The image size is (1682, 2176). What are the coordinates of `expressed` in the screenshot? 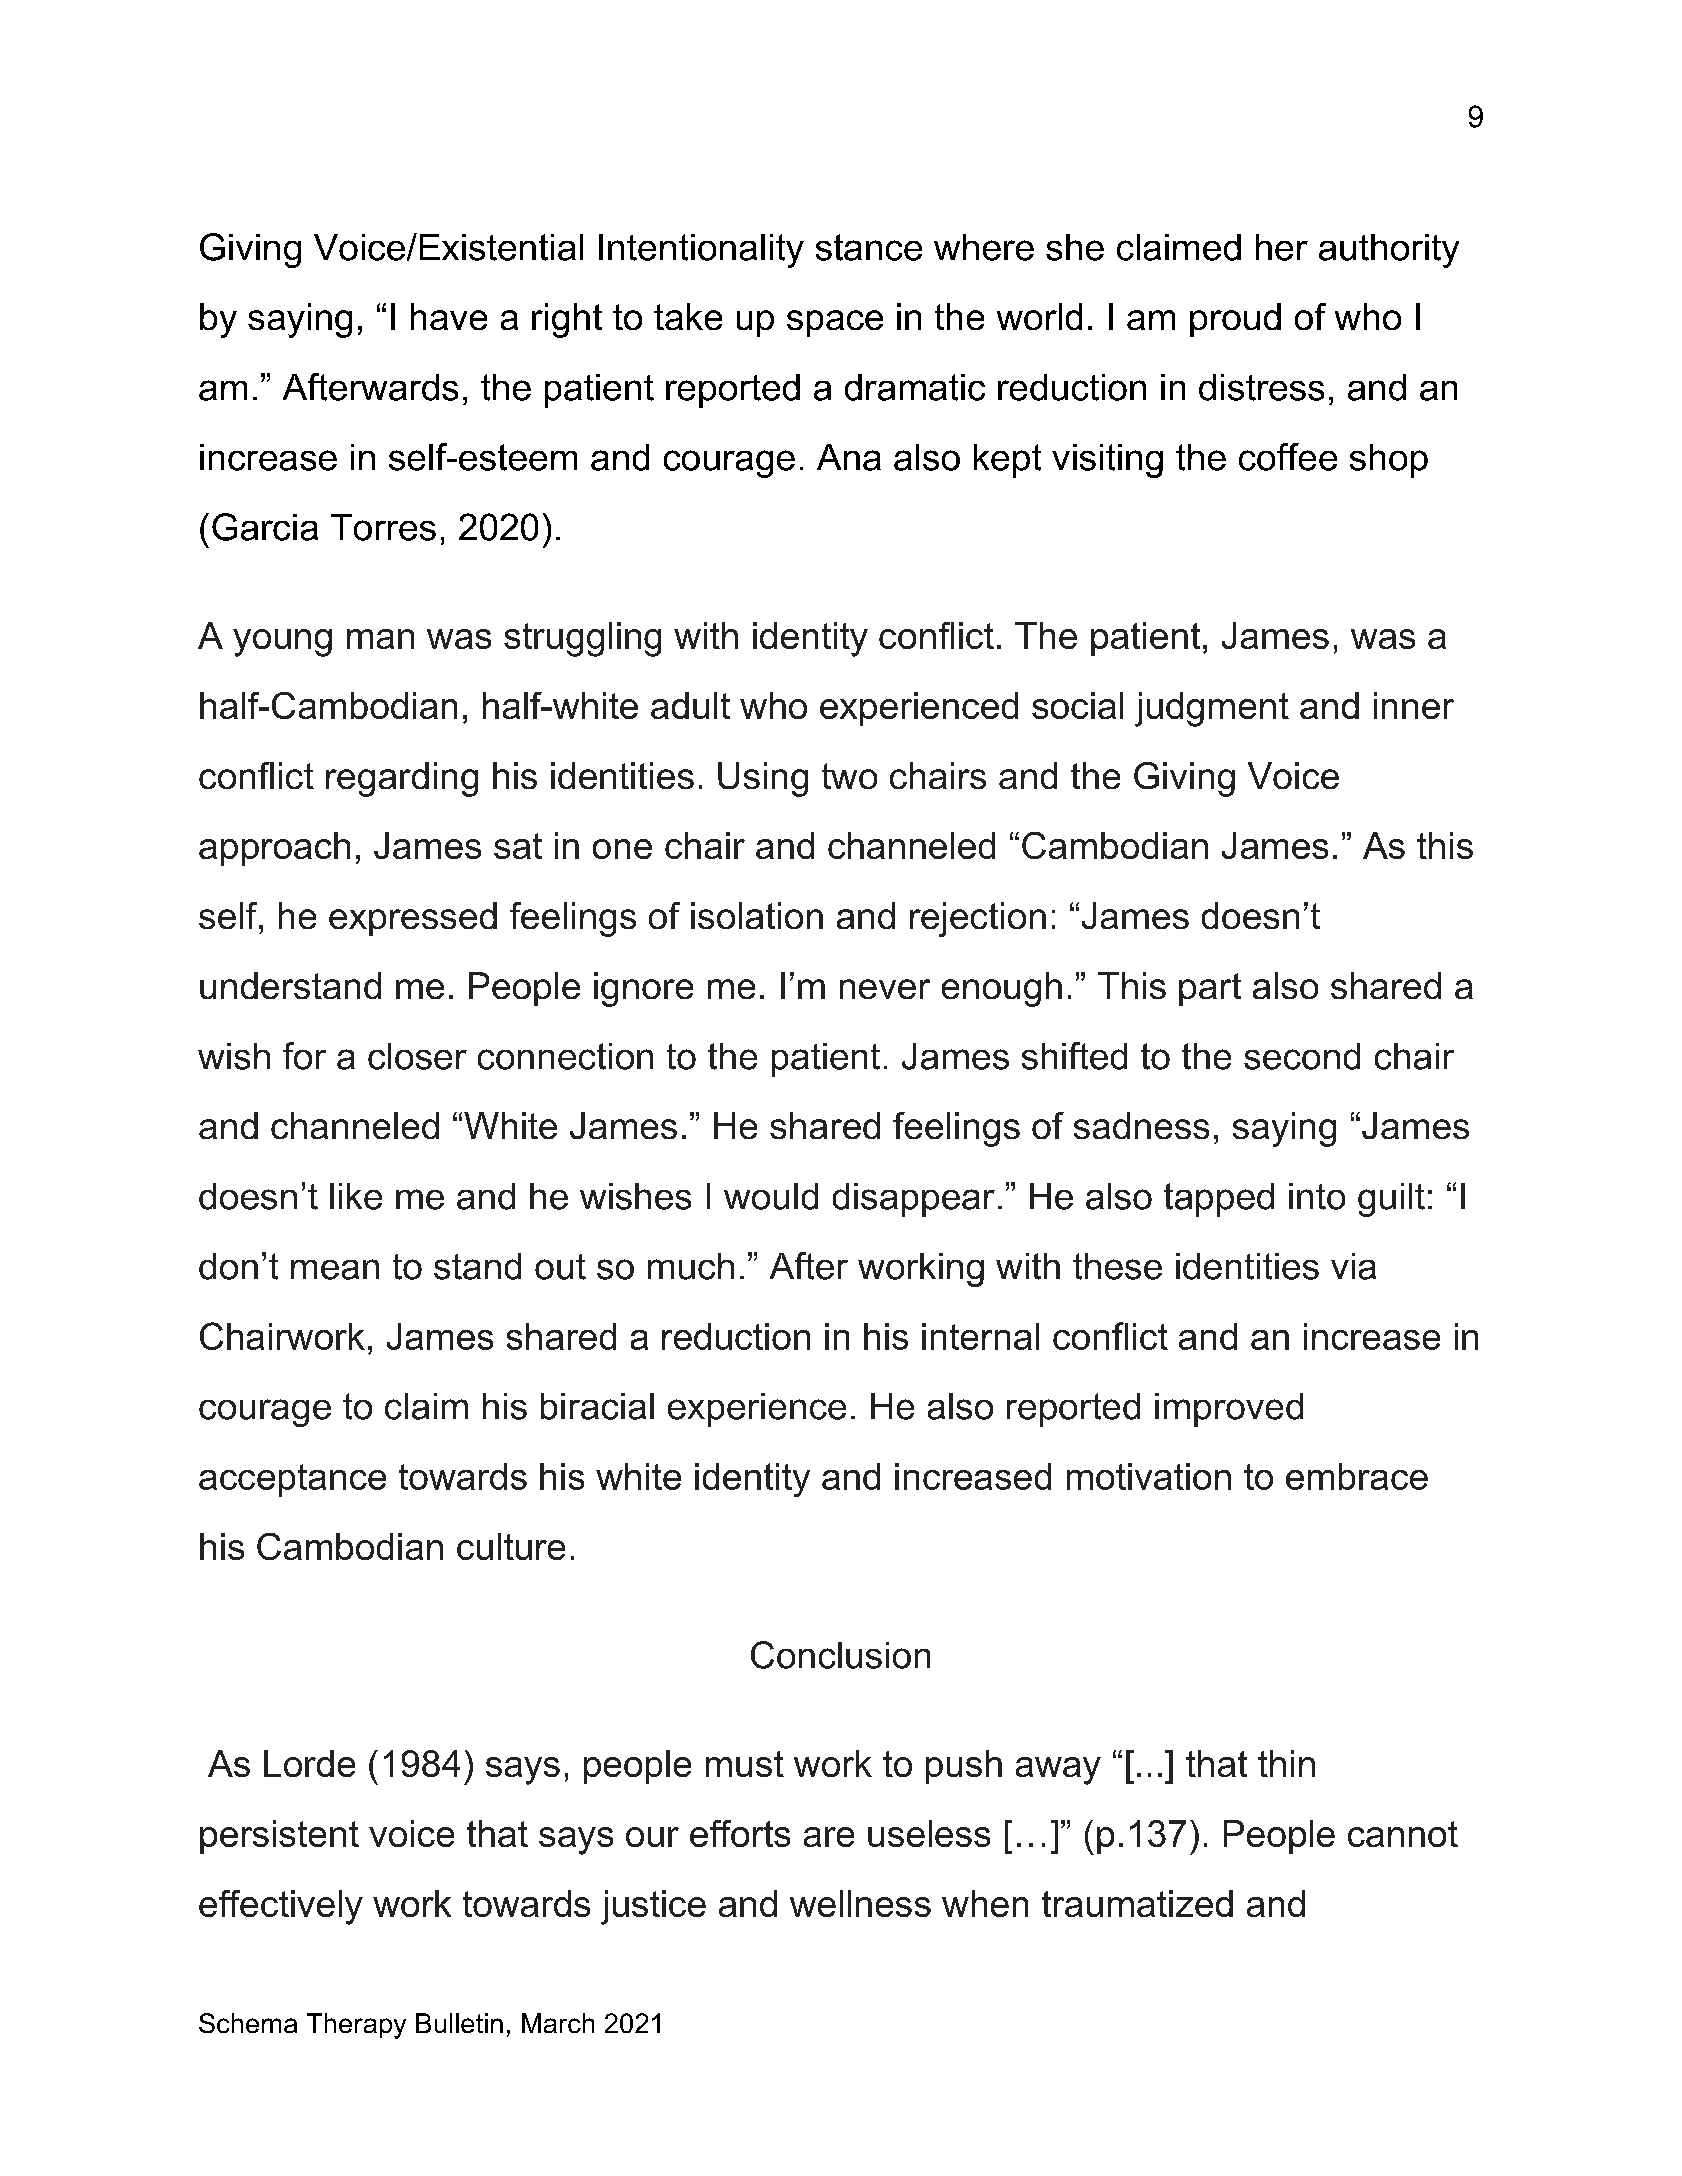 It's located at (413, 919).
